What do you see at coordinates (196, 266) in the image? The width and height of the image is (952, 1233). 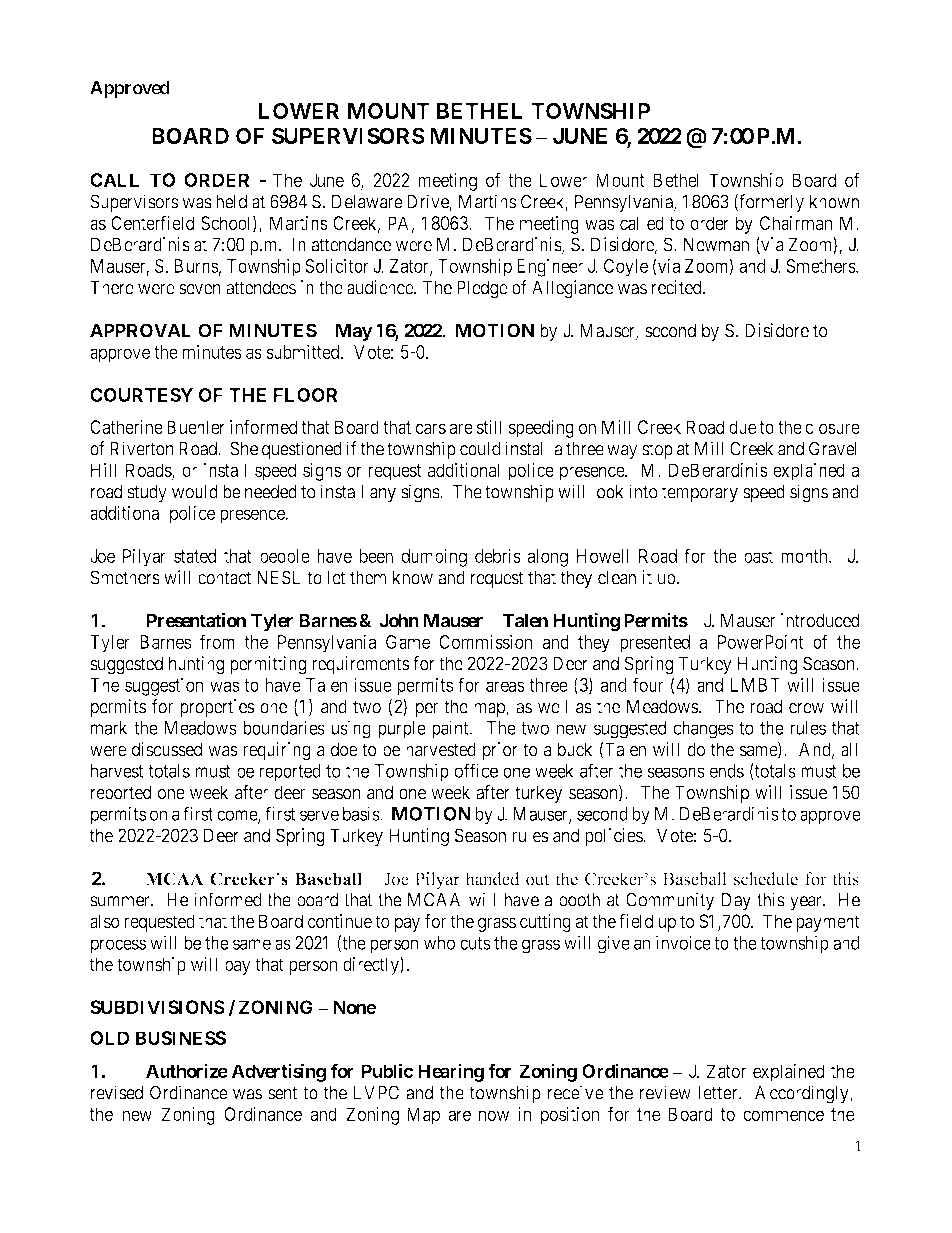 I see `Burns` at bounding box center [196, 266].
